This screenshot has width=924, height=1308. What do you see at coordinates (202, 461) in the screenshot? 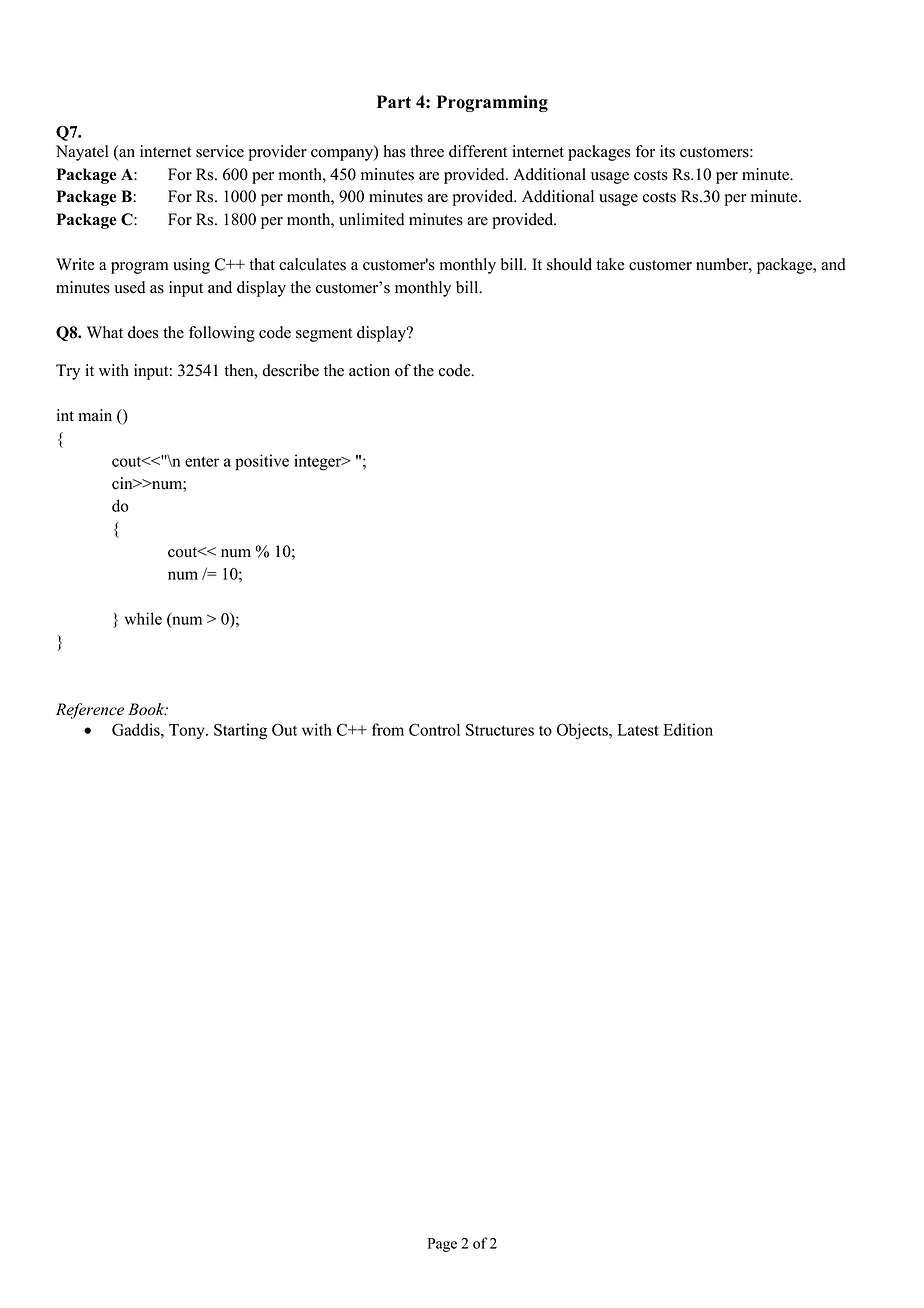
I see `enter` at bounding box center [202, 461].
